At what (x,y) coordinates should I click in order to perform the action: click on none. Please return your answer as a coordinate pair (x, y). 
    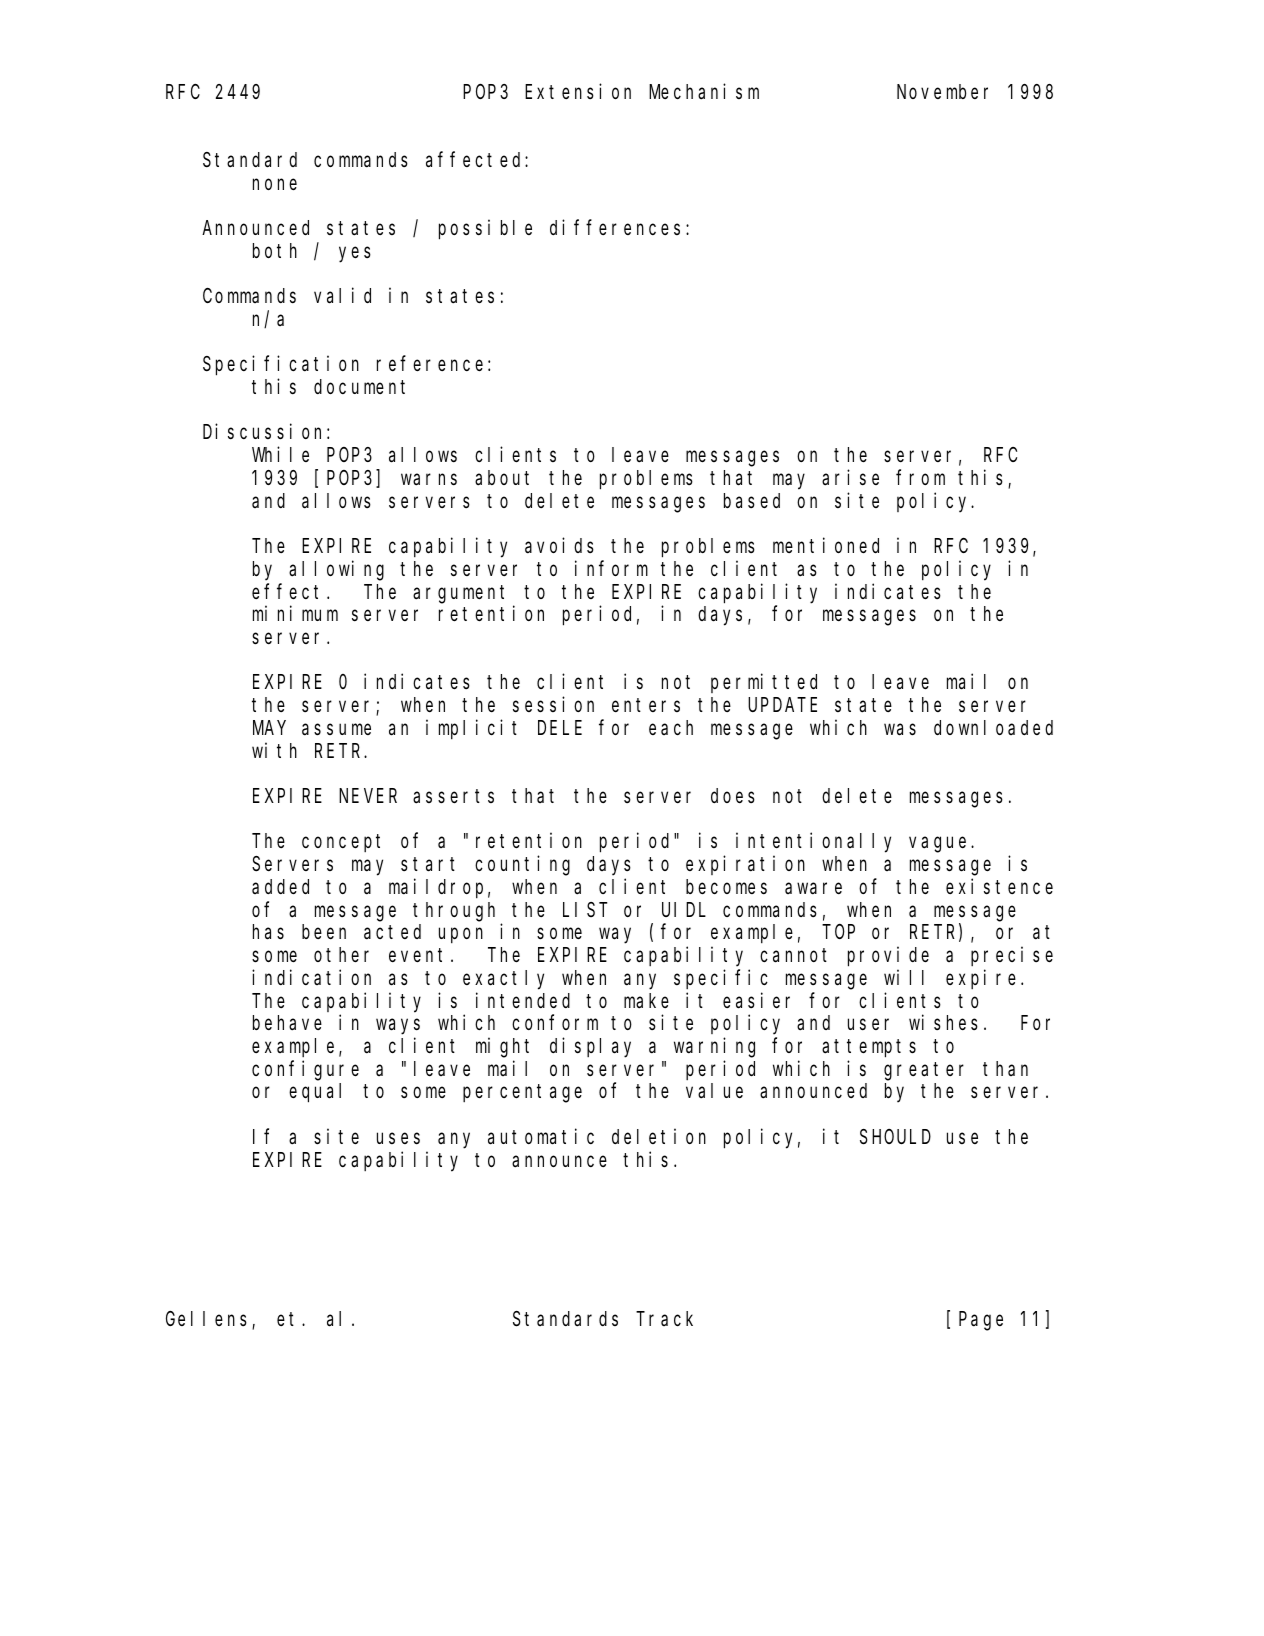
    Looking at the image, I should click on (275, 184).
